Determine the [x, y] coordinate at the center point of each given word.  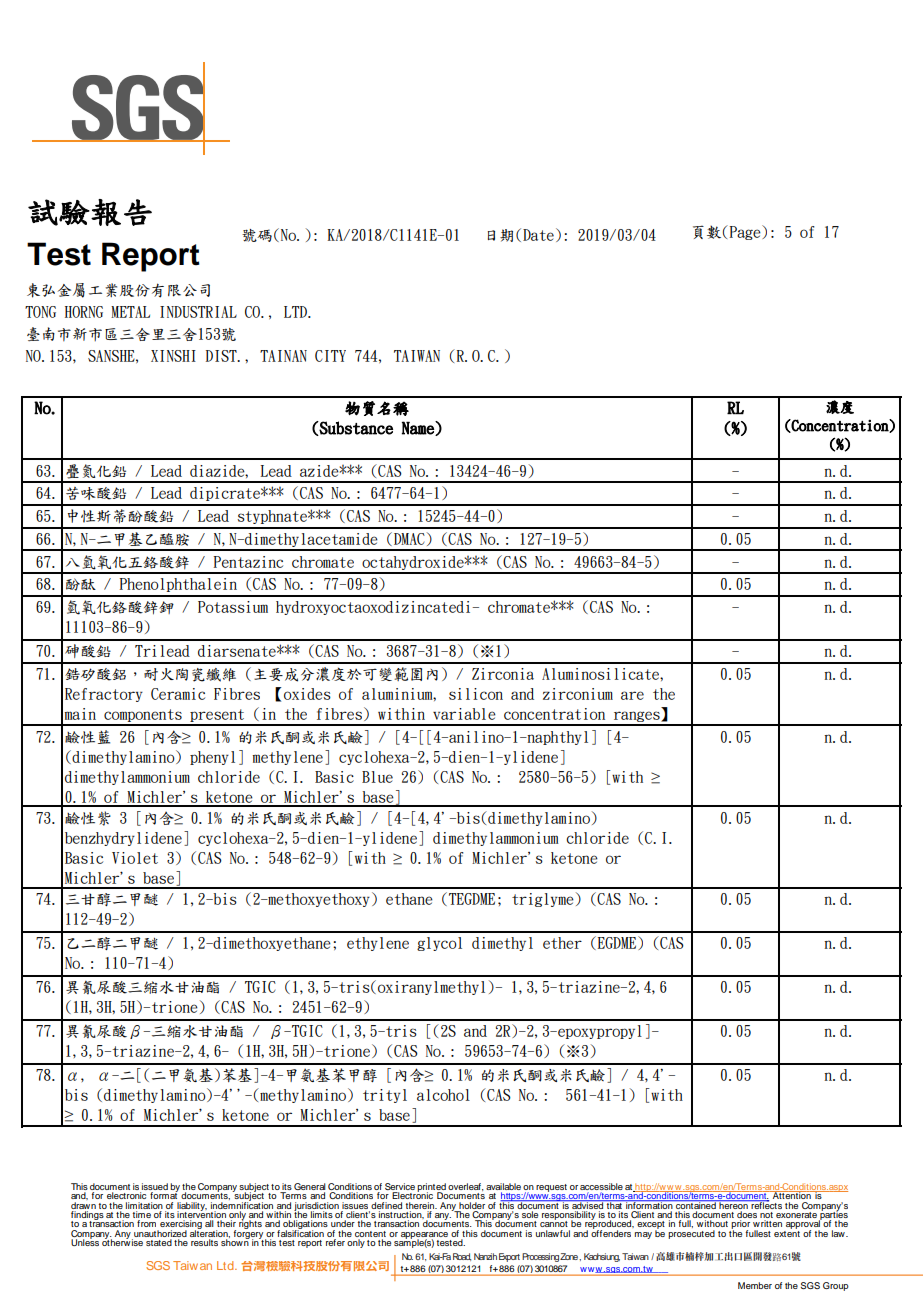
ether [562, 943]
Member [755, 1285]
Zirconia [503, 674]
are [632, 695]
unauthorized [160, 1233]
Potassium [233, 607]
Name [419, 428]
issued [154, 1188]
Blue [377, 777]
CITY [330, 356]
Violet [135, 858]
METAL [130, 312]
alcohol [443, 1095]
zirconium [578, 694]
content [370, 1234]
